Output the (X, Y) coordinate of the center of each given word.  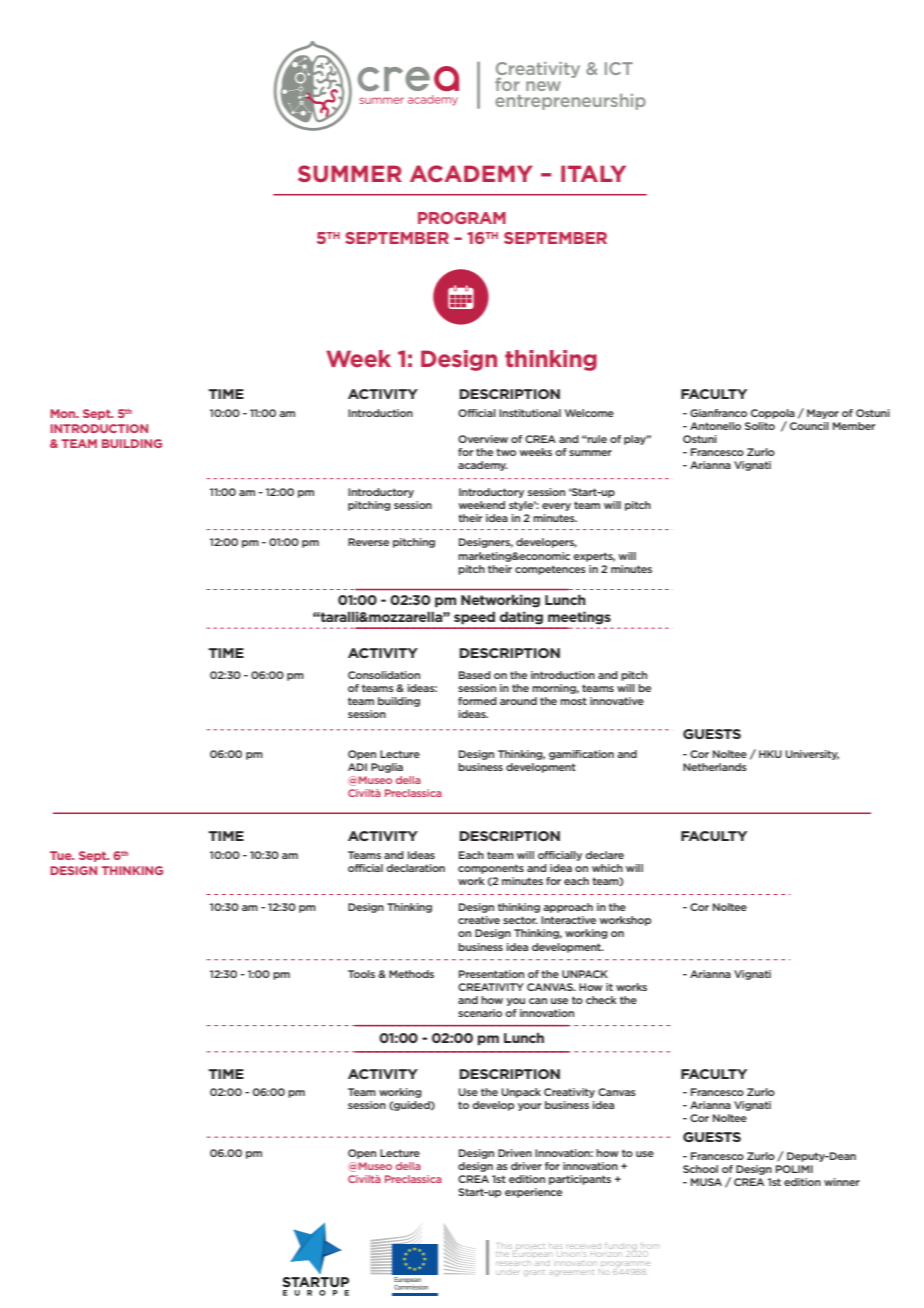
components (491, 869)
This (505, 1246)
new (543, 86)
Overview (483, 439)
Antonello (715, 426)
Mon (64, 413)
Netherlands (715, 767)
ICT (619, 68)
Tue (62, 855)
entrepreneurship (570, 102)
